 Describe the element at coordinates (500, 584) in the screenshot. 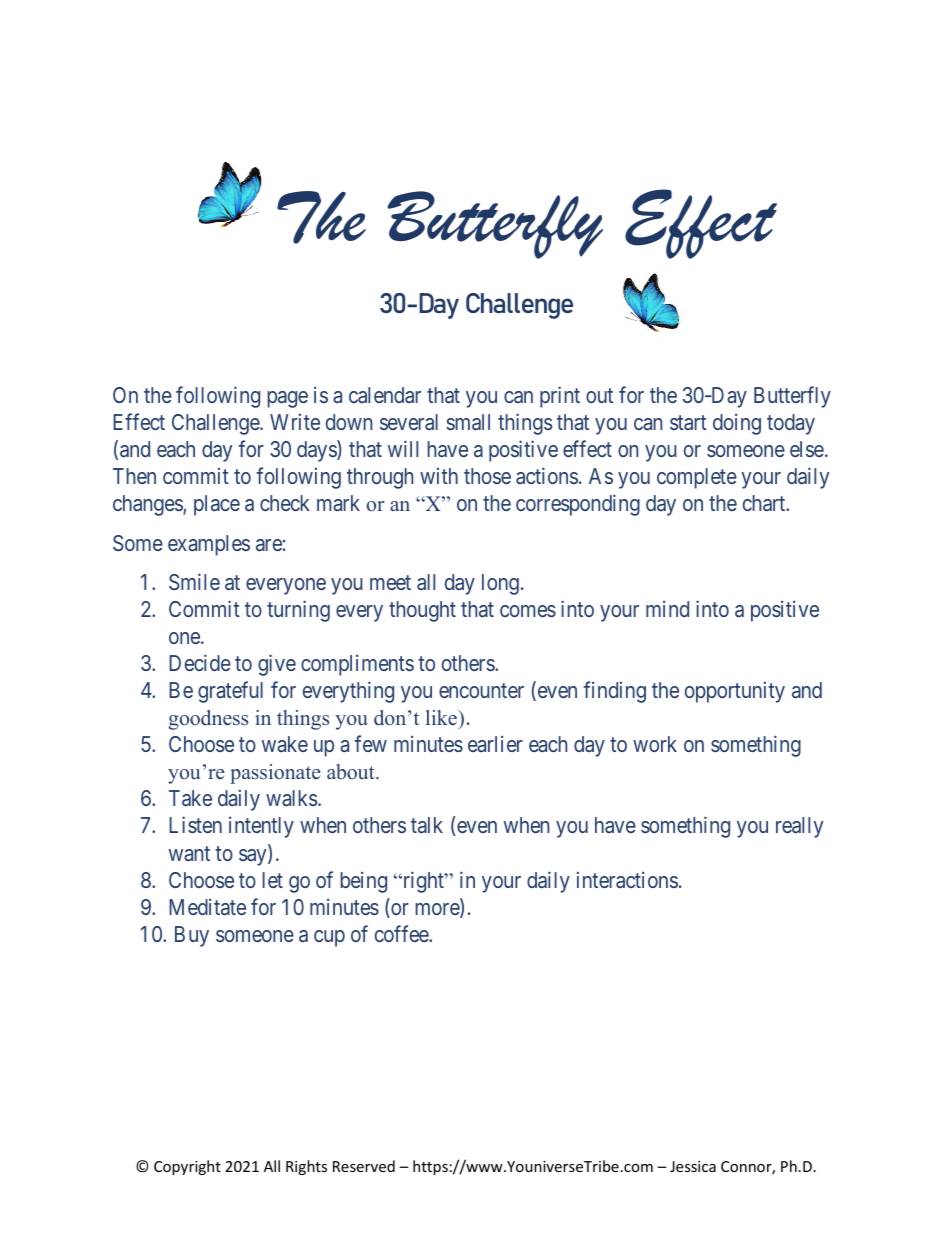

I see `long` at that location.
